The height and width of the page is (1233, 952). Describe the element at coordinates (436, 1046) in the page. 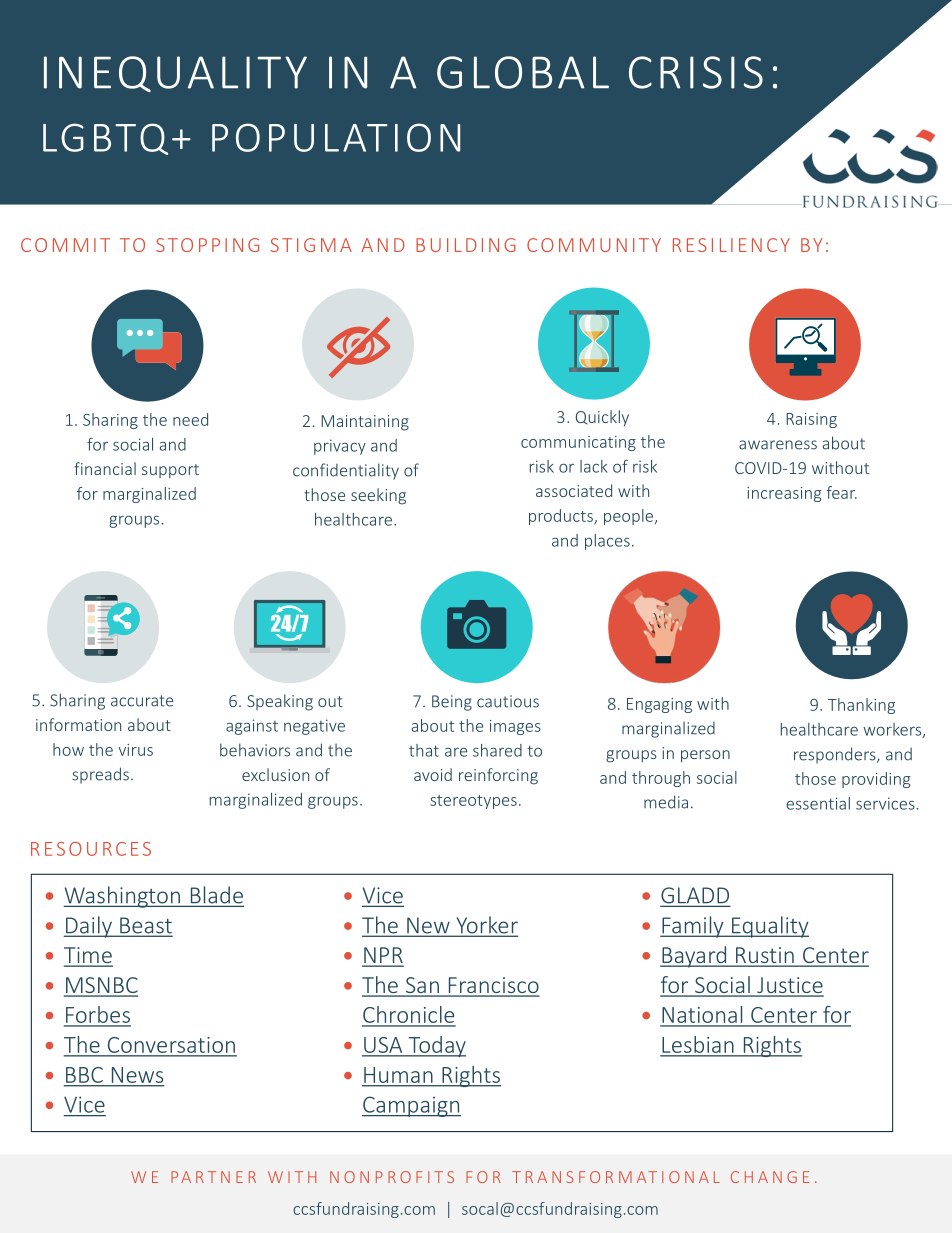

I see `Today` at that location.
